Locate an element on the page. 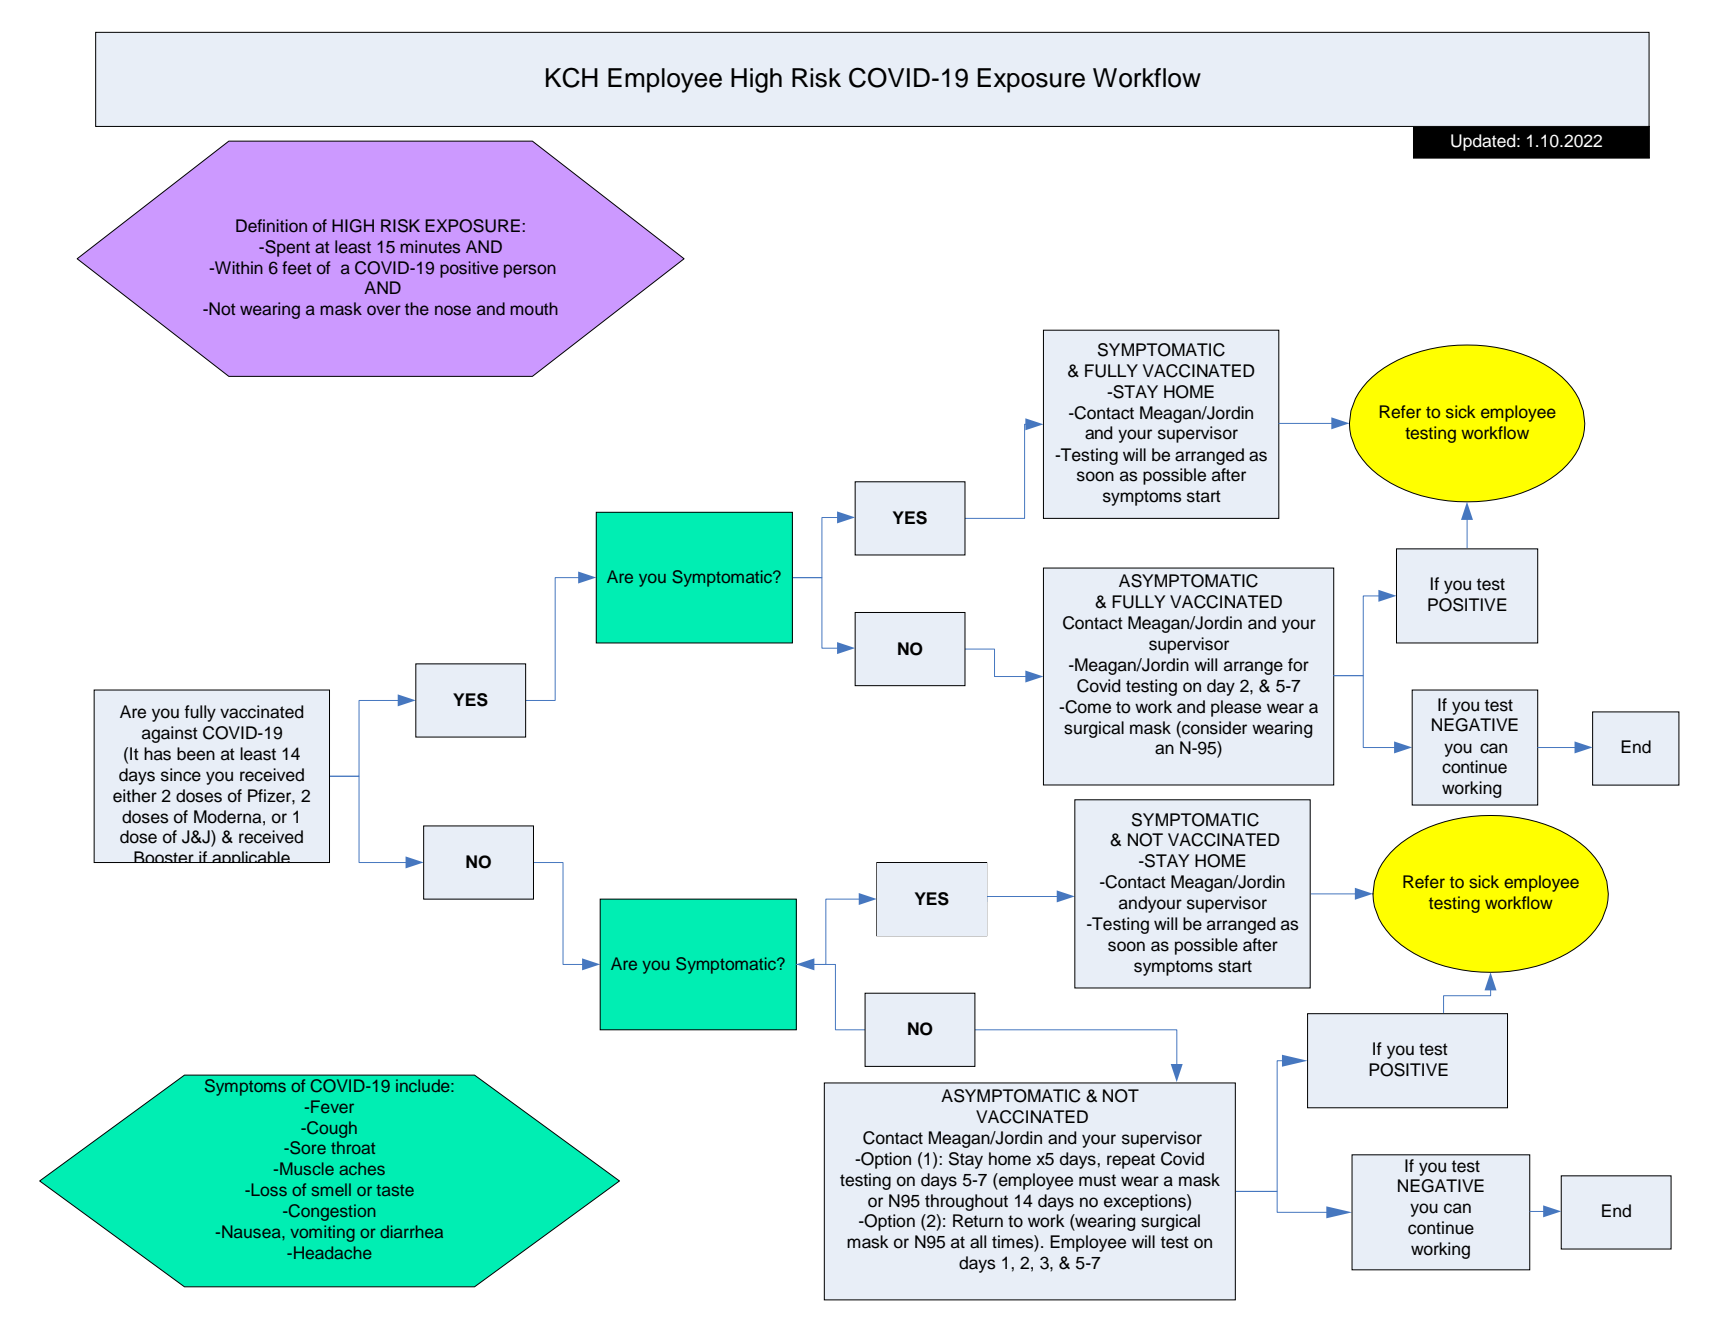 The height and width of the page is (1333, 1726). person is located at coordinates (530, 271).
